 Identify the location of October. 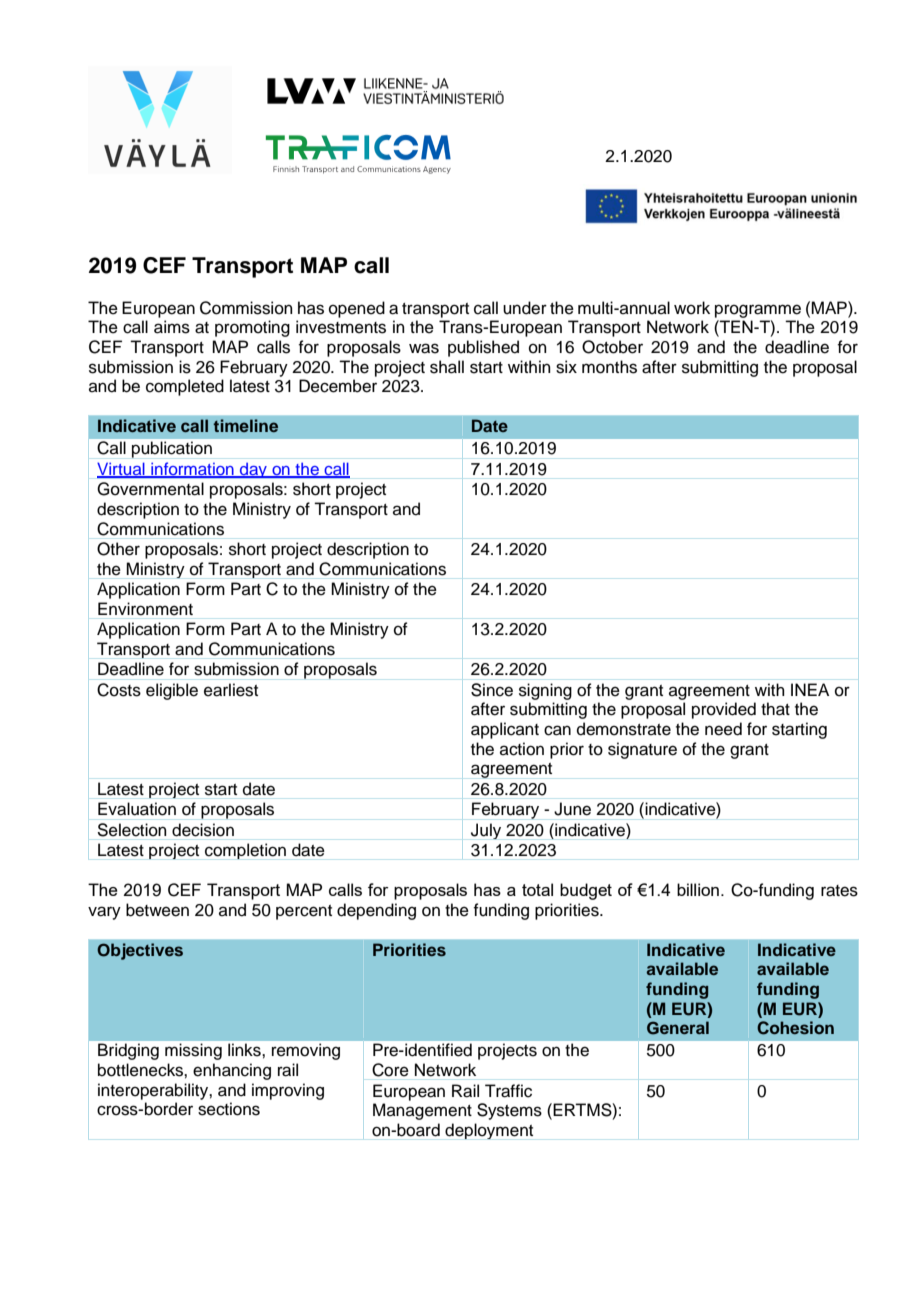
(612, 347).
